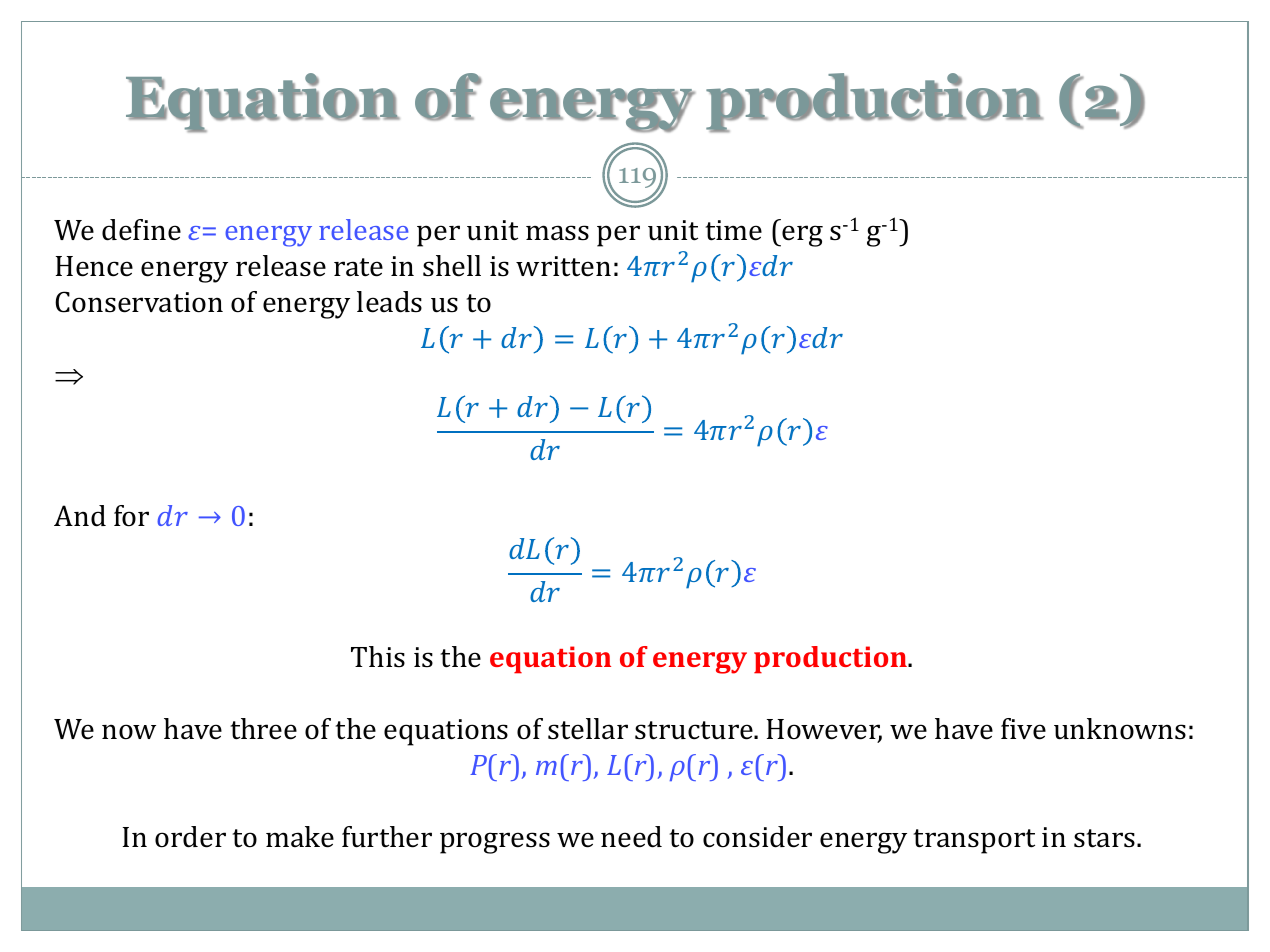  I want to click on five, so click(1023, 729).
